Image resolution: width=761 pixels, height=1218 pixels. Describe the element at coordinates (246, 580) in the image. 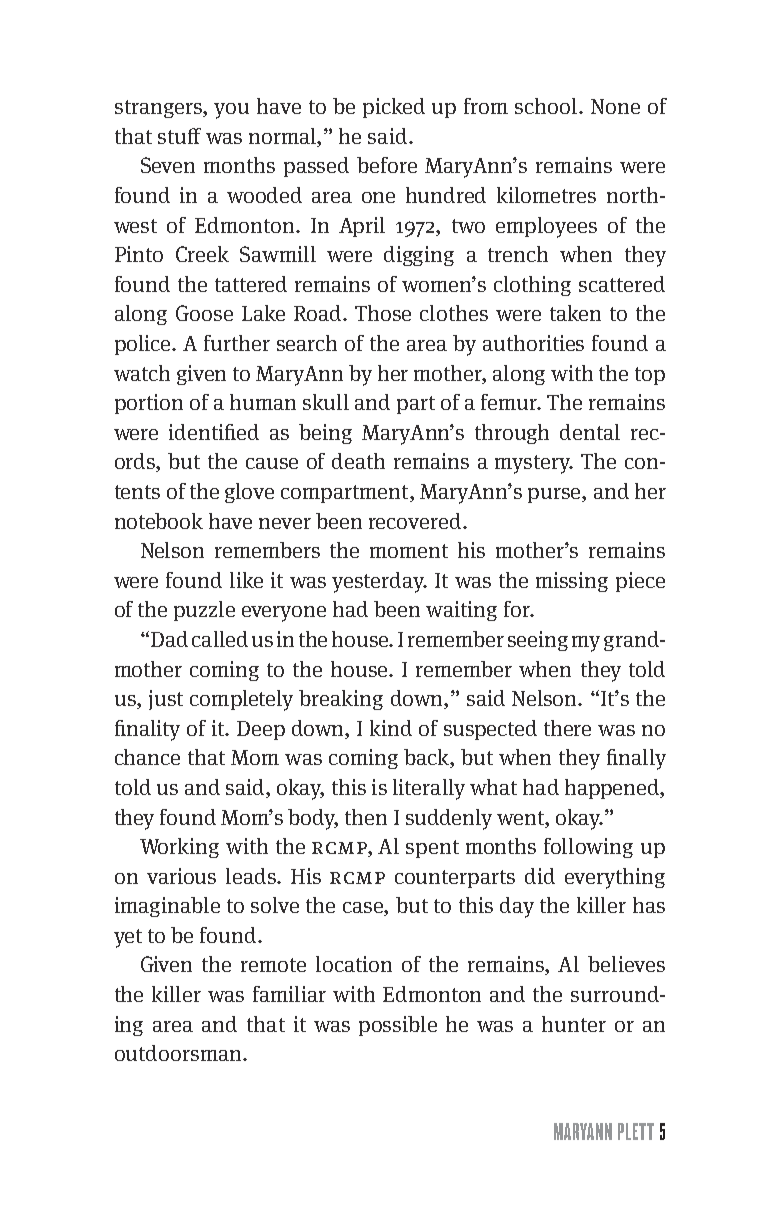

I see `like` at that location.
